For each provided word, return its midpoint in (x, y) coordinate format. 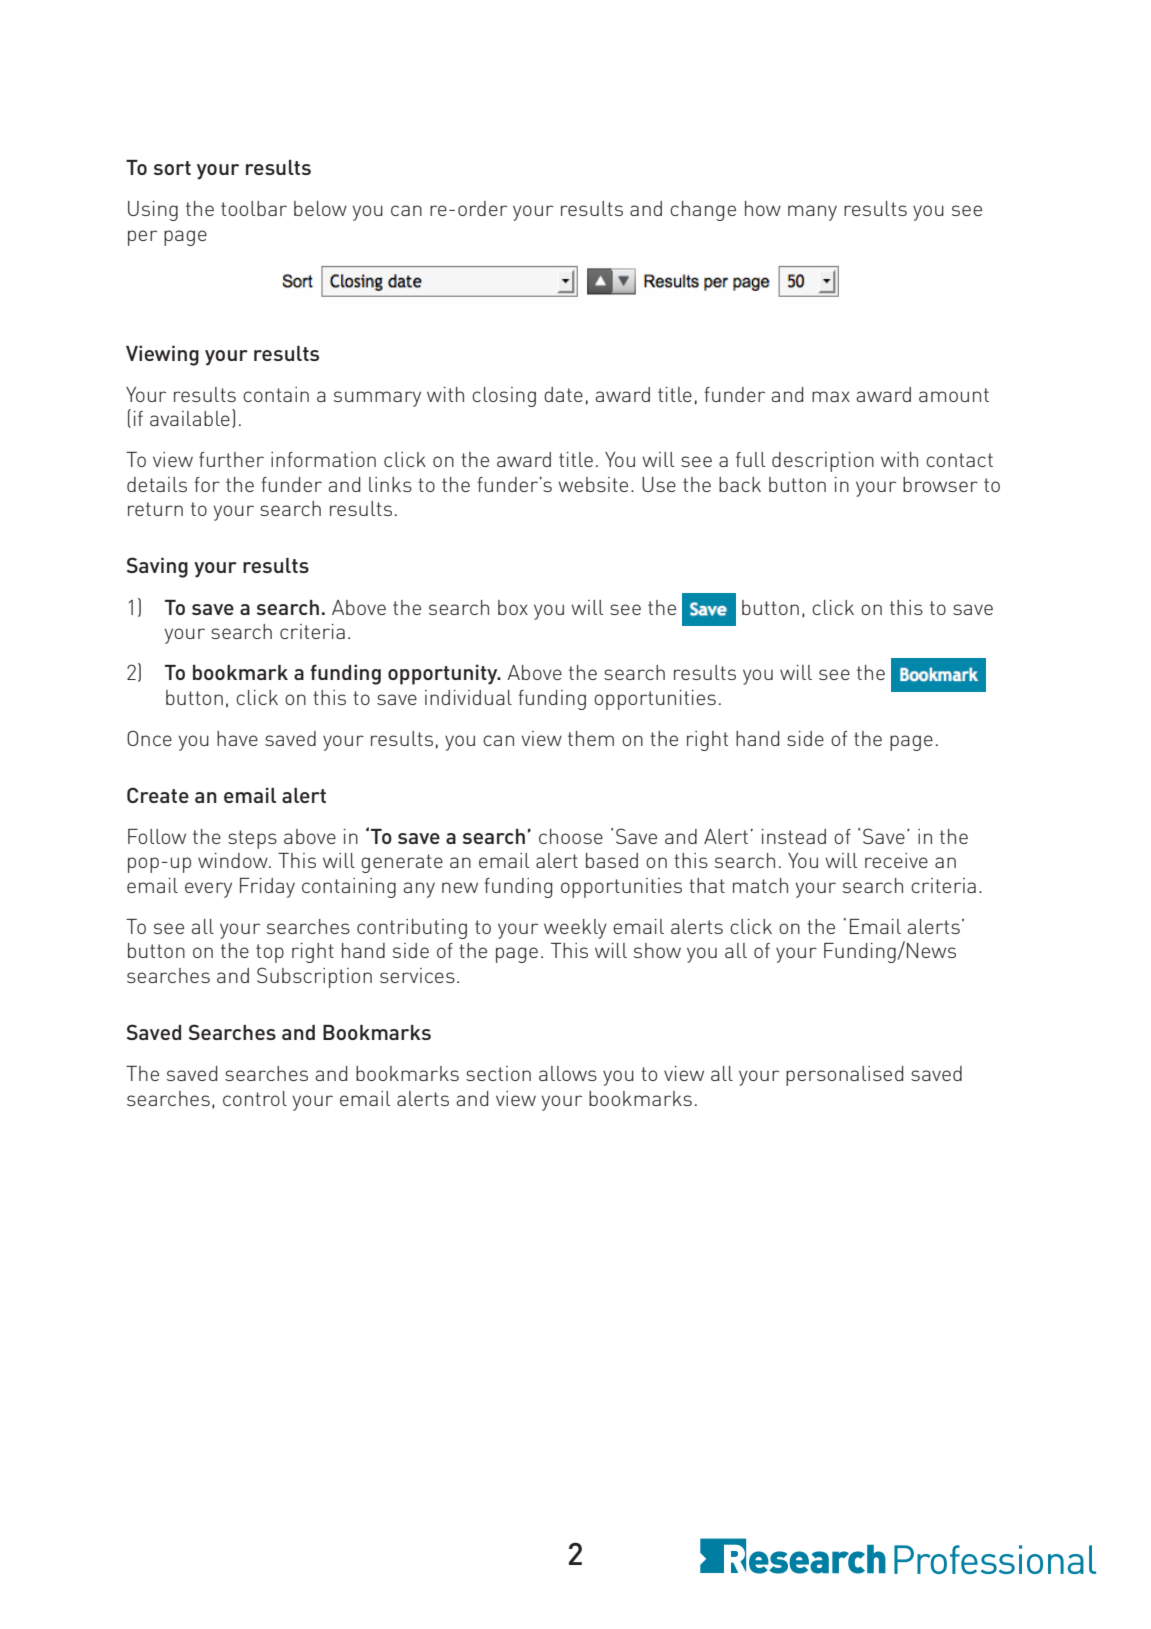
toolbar (254, 208)
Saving (157, 567)
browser (940, 484)
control (255, 1098)
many (812, 213)
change (703, 211)
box (513, 607)
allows (568, 1073)
